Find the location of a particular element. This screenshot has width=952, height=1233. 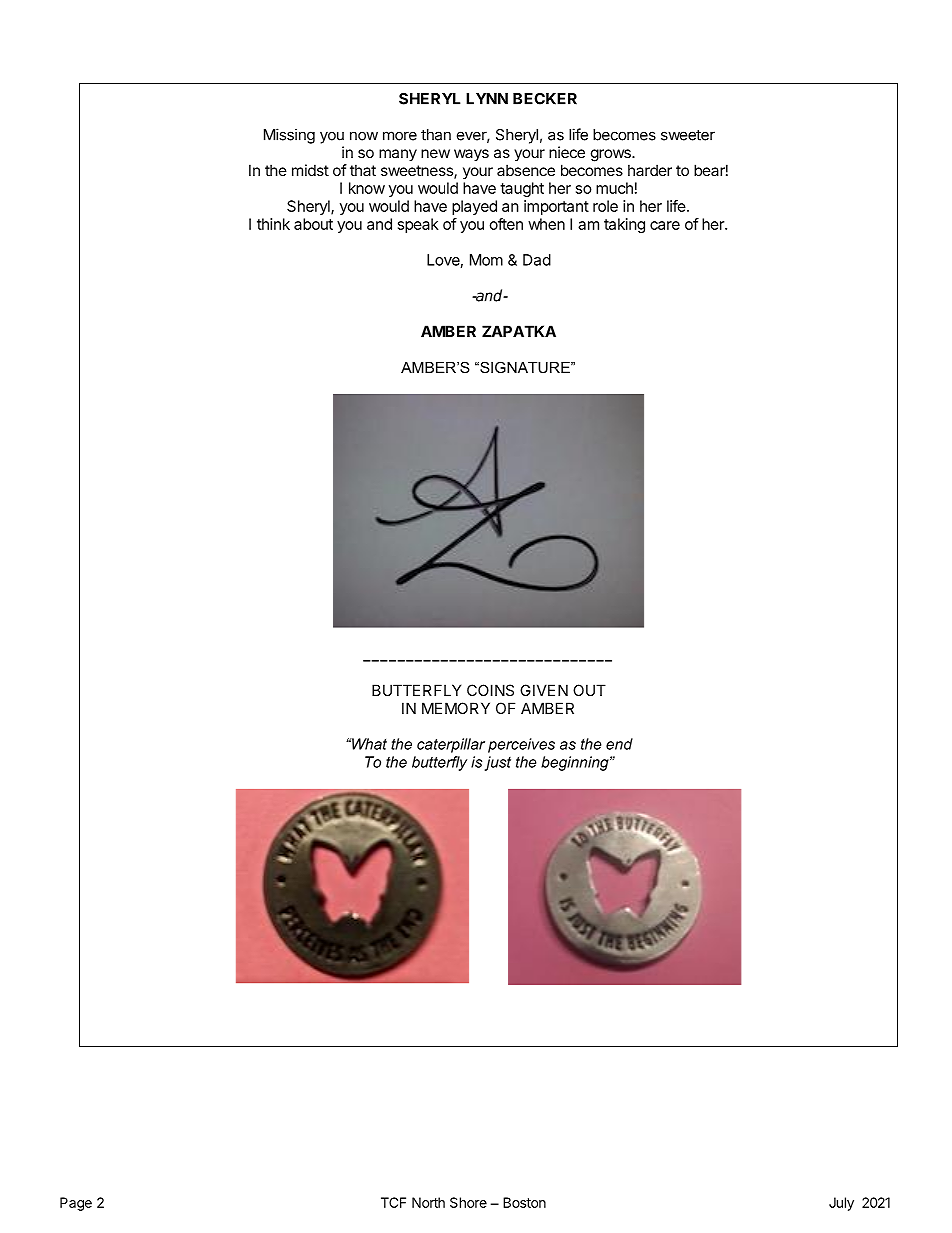

Shore is located at coordinates (468, 1202).
